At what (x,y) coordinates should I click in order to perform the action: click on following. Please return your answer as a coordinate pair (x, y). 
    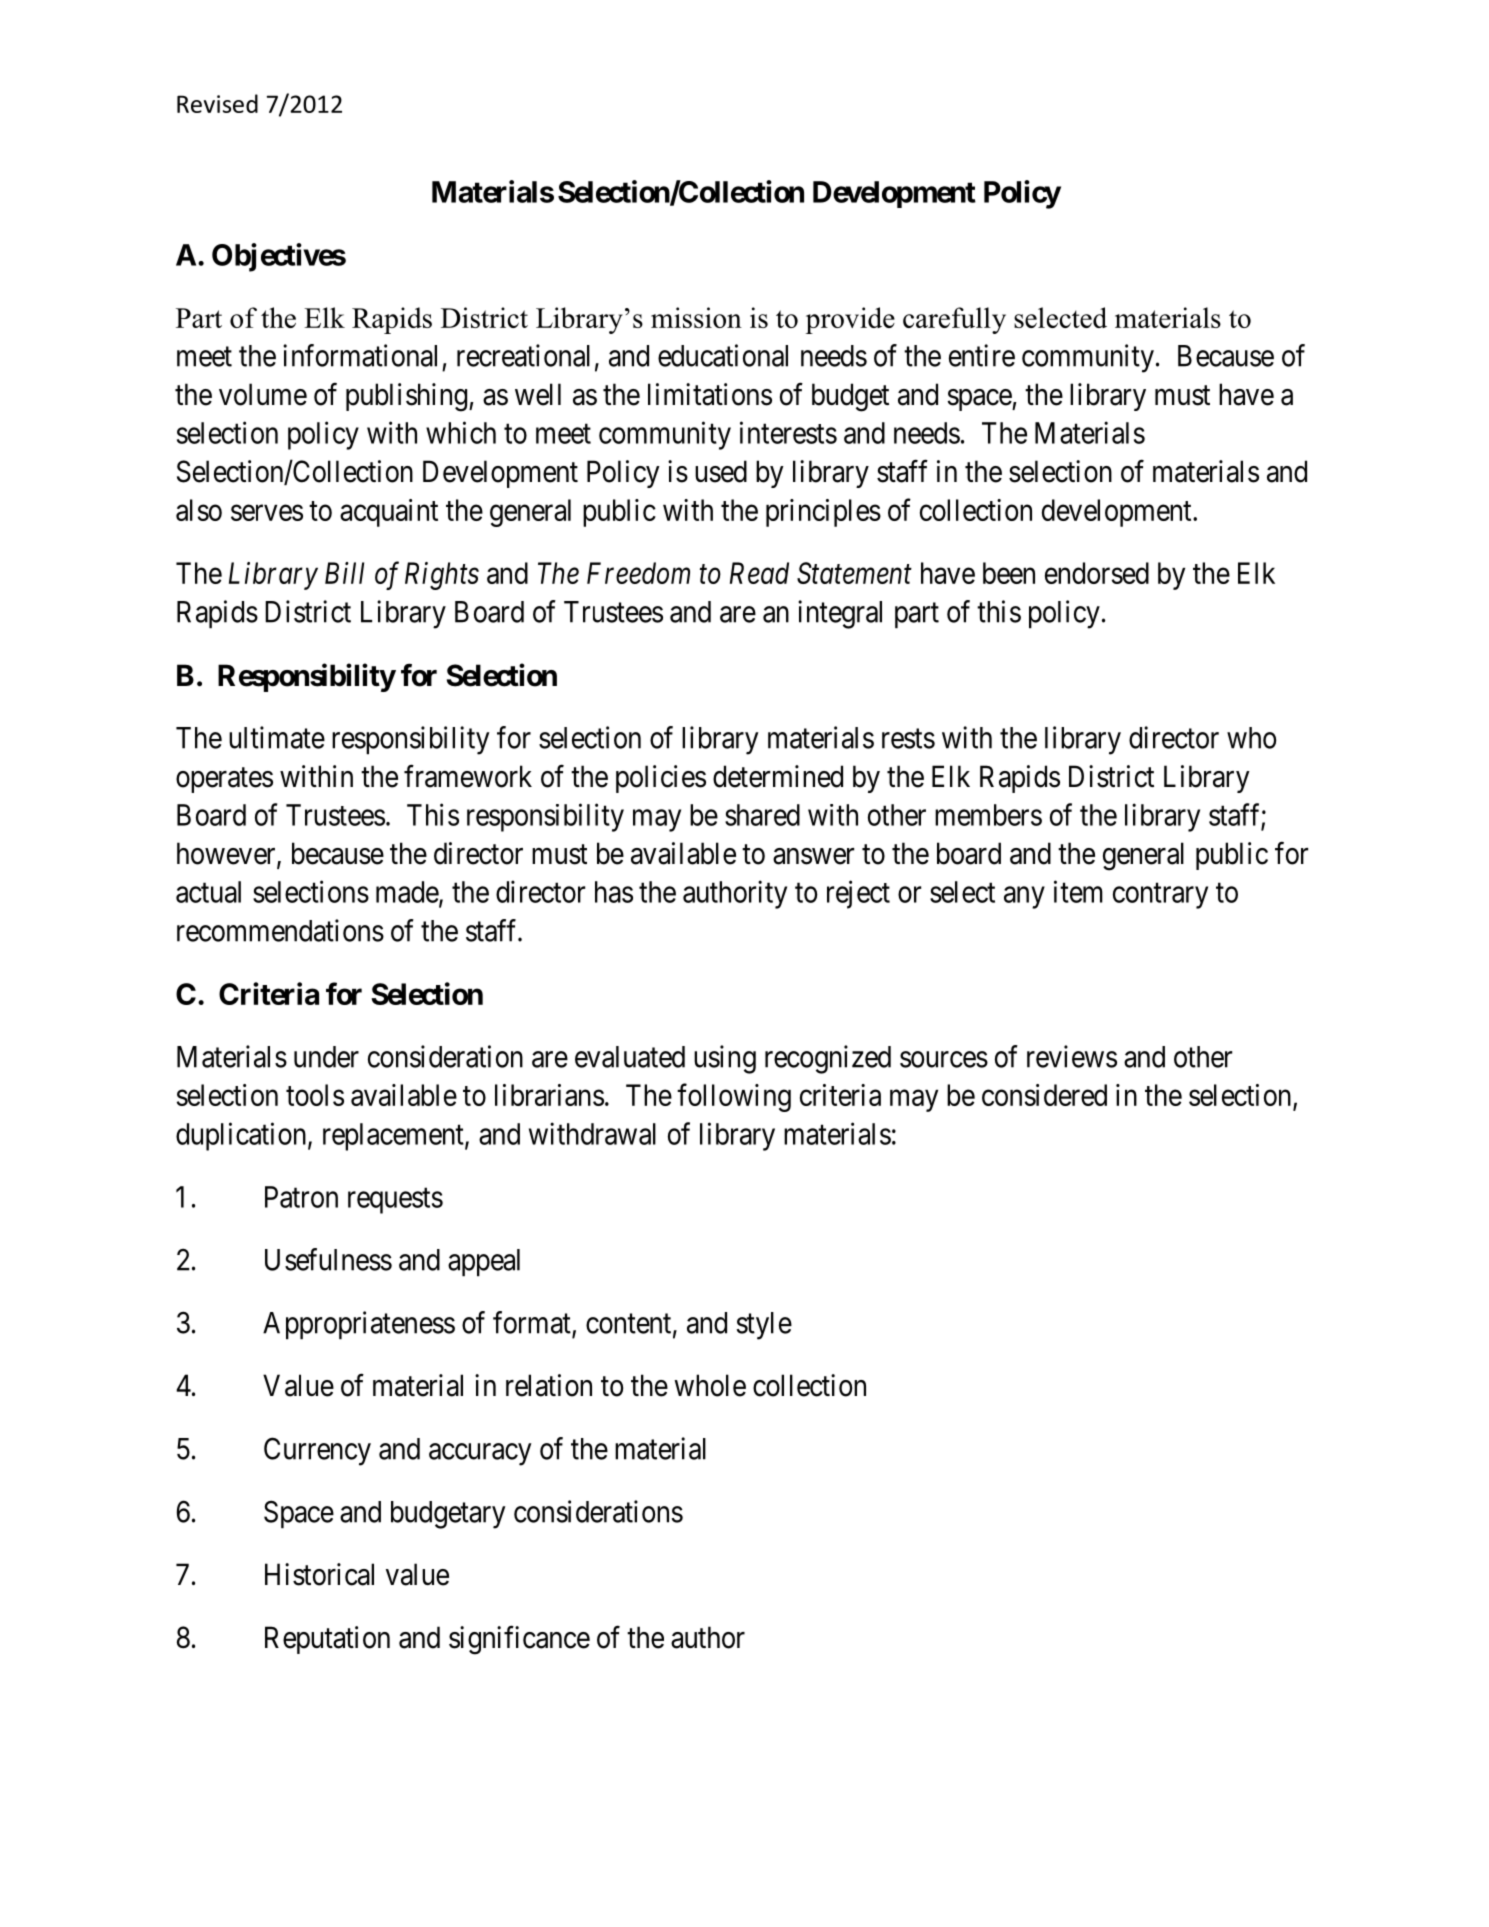
    Looking at the image, I should click on (734, 1097).
